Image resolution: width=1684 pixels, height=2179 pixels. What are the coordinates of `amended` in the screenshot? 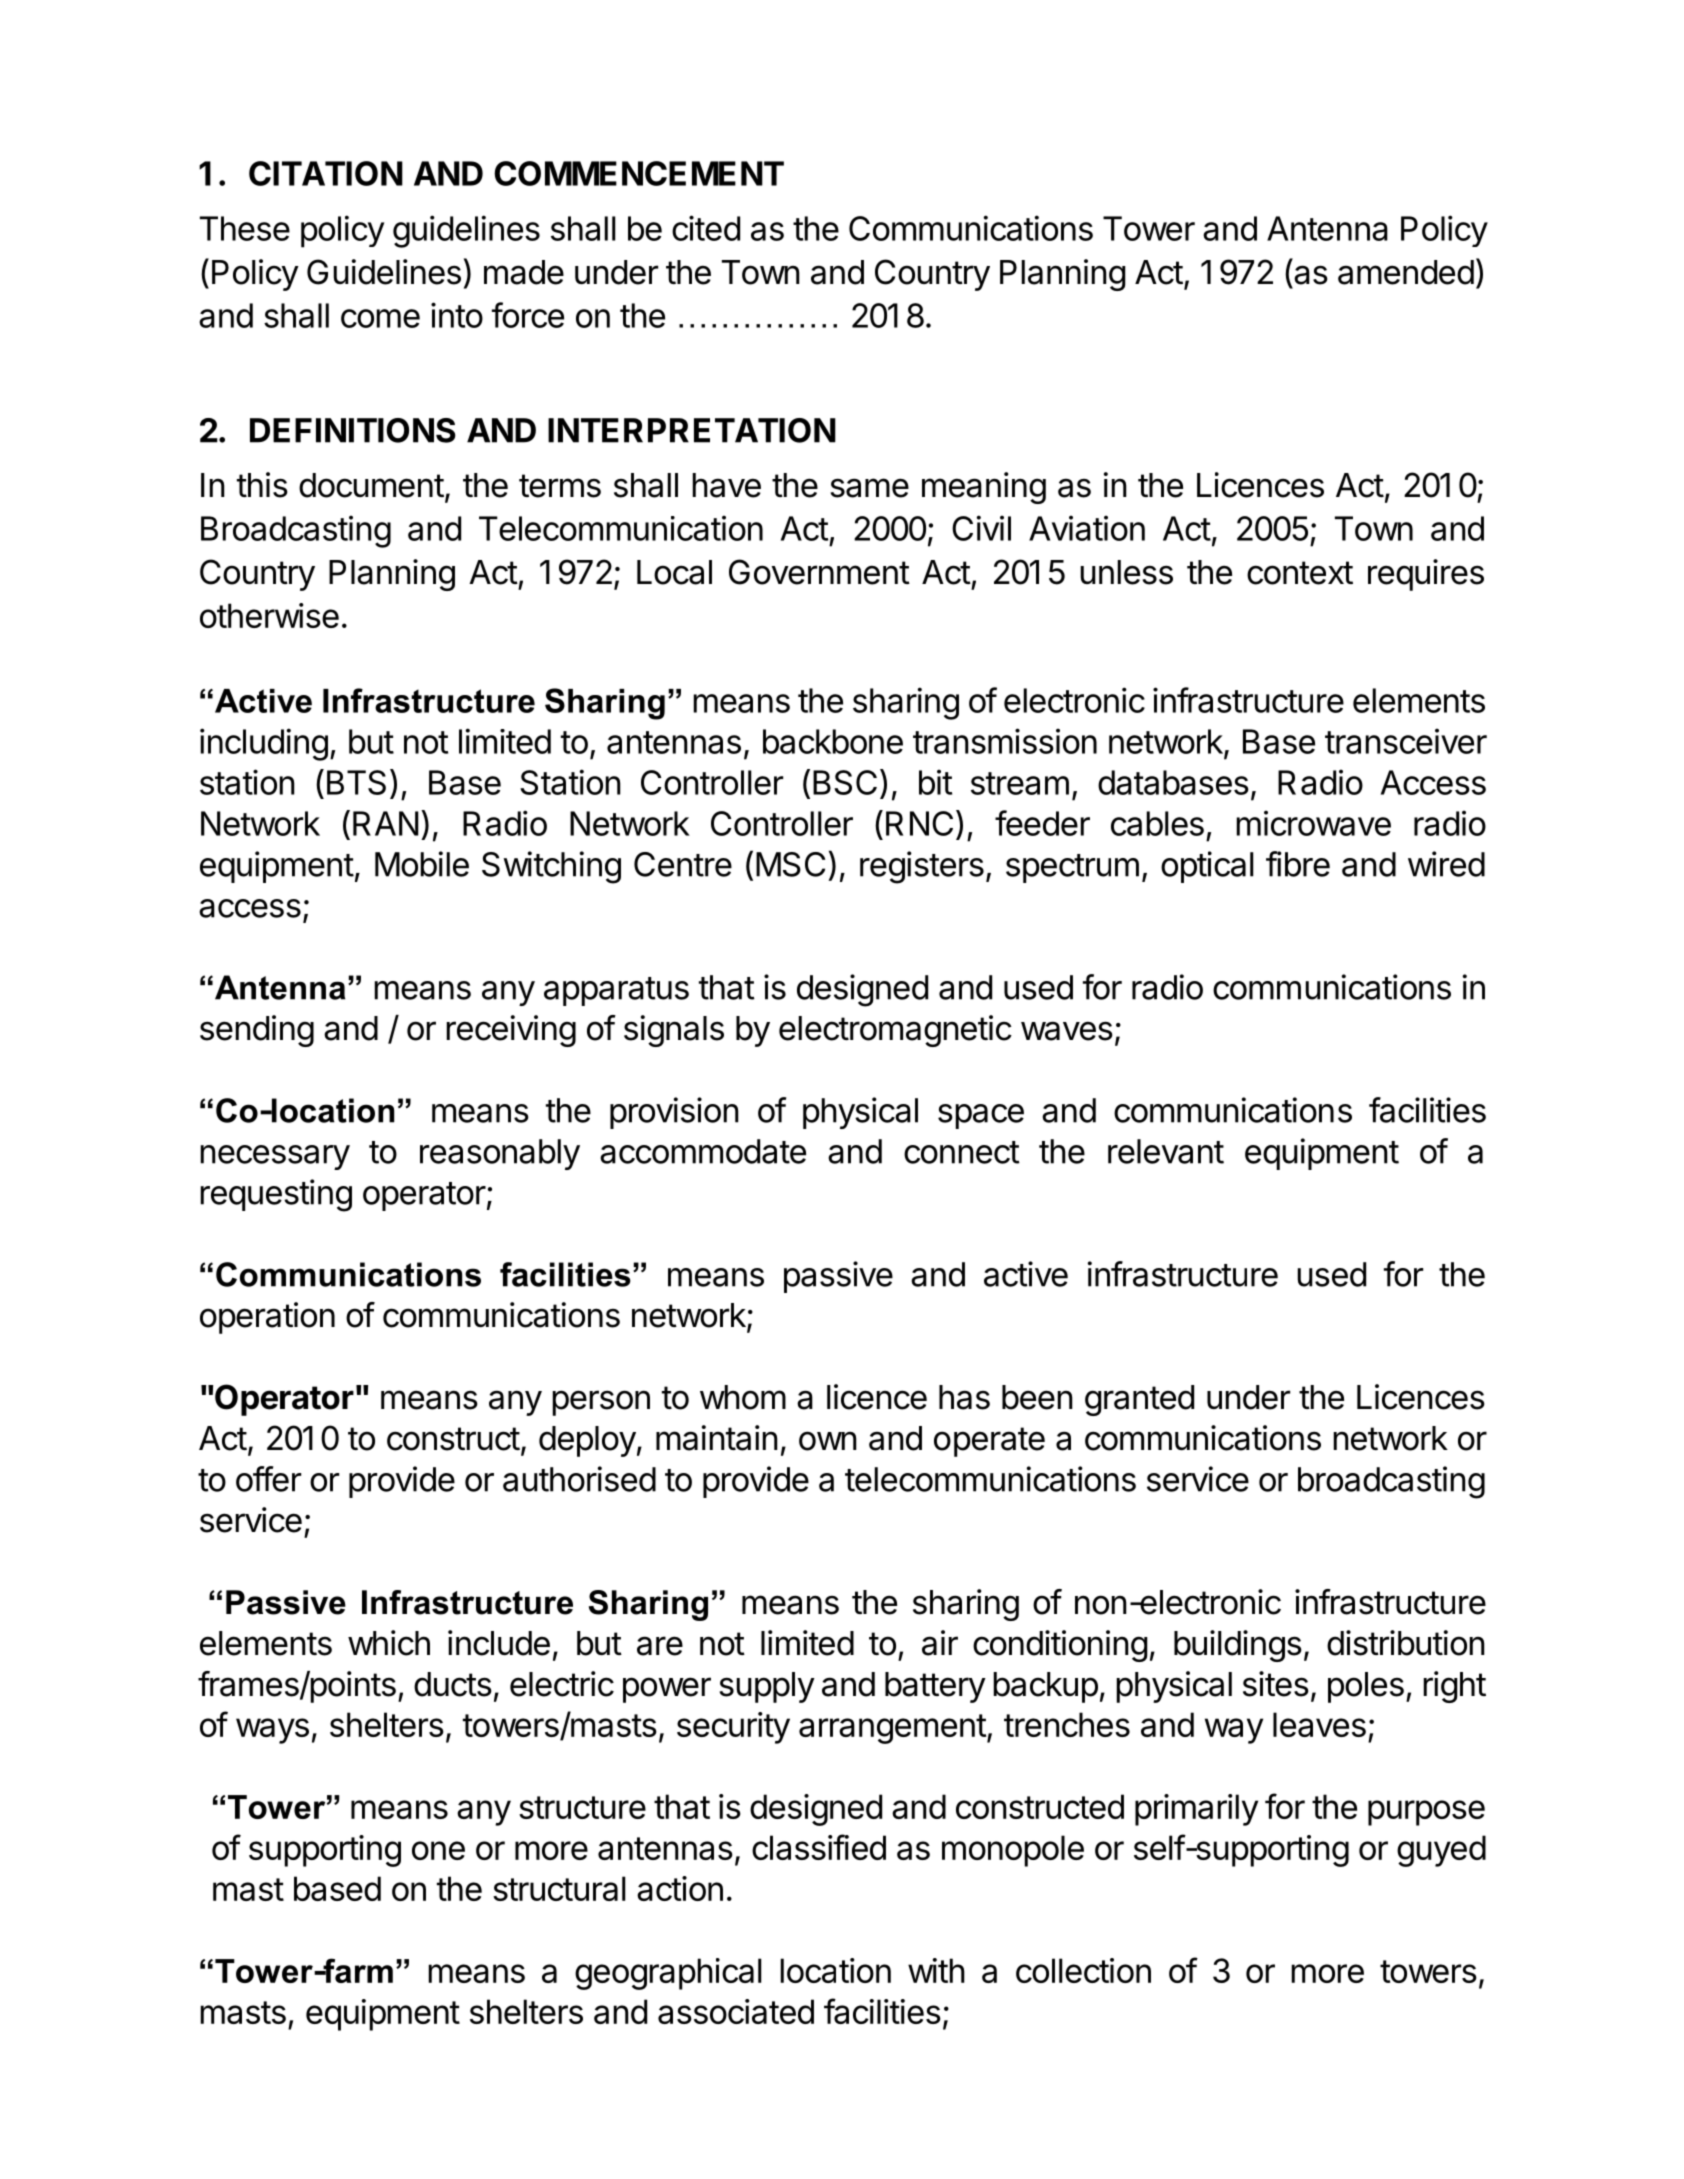 It's located at (1406, 272).
